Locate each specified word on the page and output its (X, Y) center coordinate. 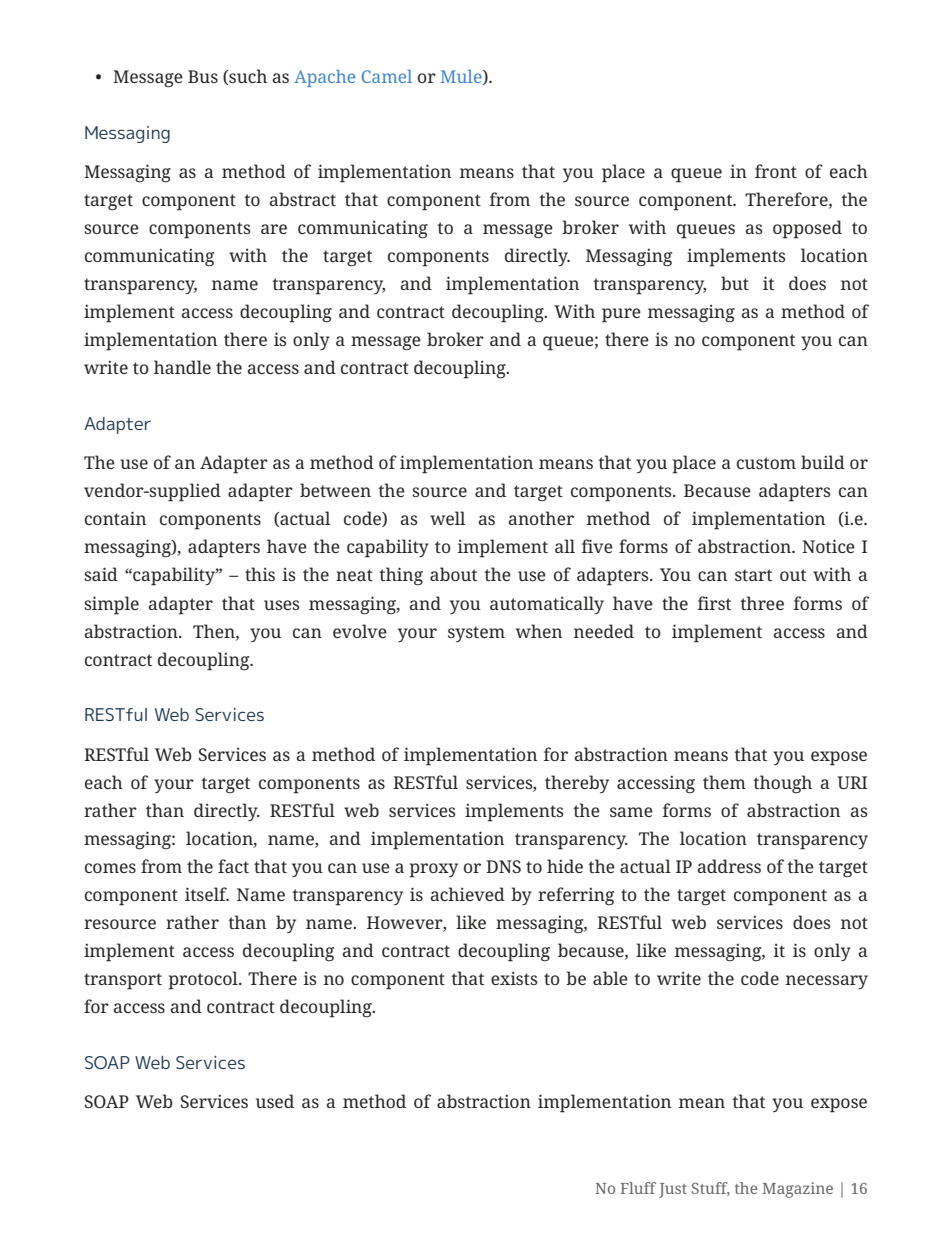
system (476, 634)
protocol (204, 980)
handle (182, 367)
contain (115, 518)
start (753, 575)
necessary (827, 982)
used (275, 1101)
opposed (807, 229)
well (448, 518)
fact (233, 866)
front (776, 171)
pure (621, 315)
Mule (462, 77)
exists (514, 978)
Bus (203, 76)
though (782, 784)
